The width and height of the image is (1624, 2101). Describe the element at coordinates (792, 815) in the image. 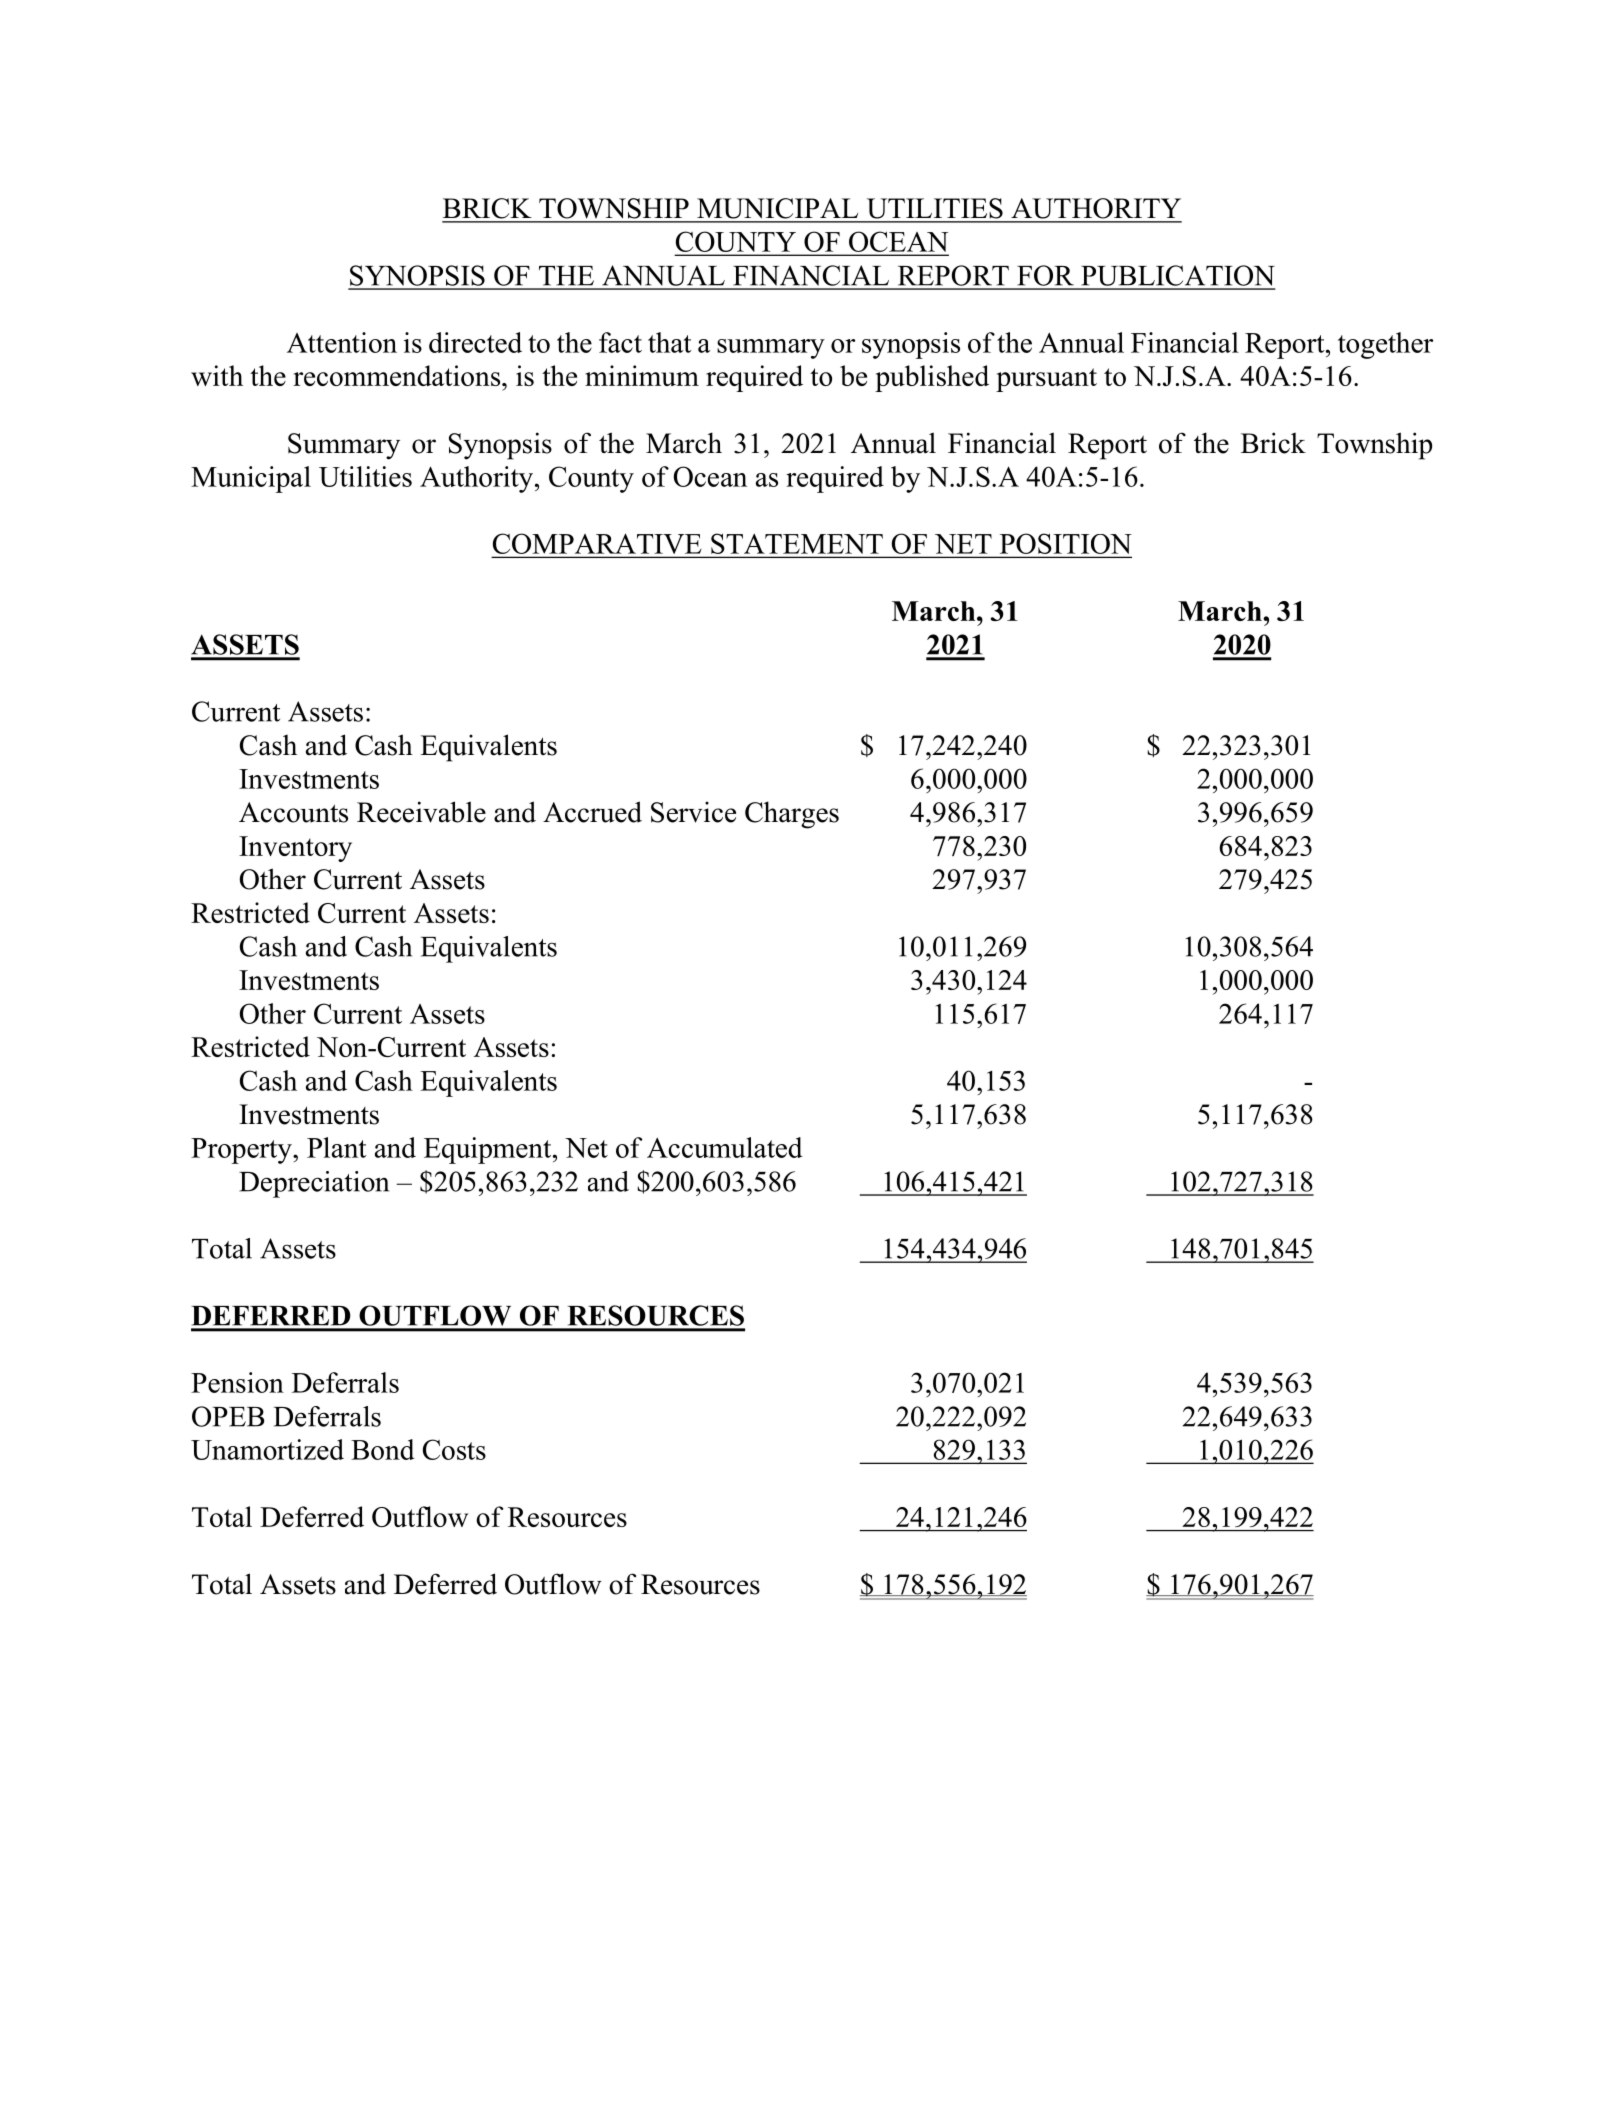

I see `Charges` at that location.
